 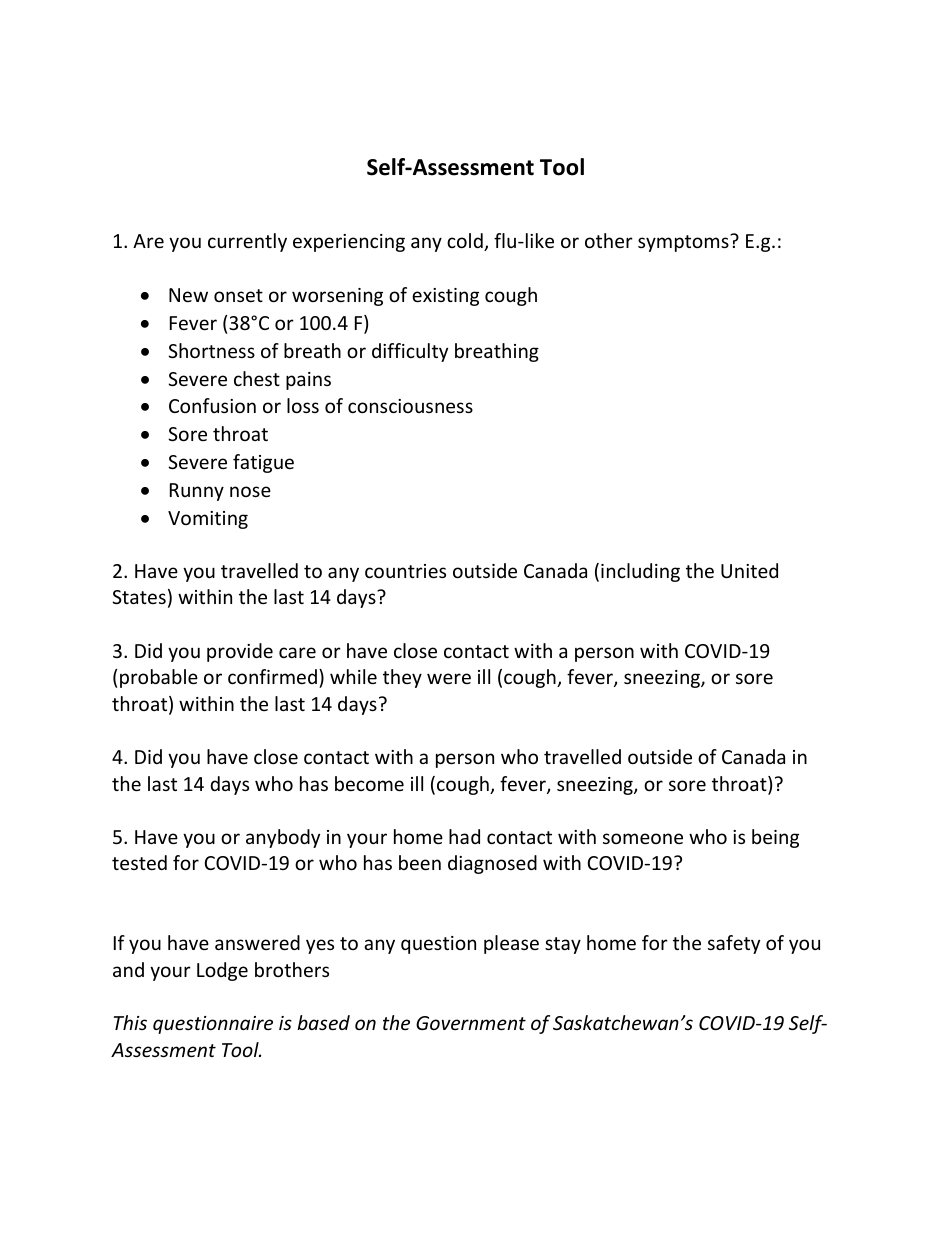 I want to click on cold, so click(x=466, y=242).
